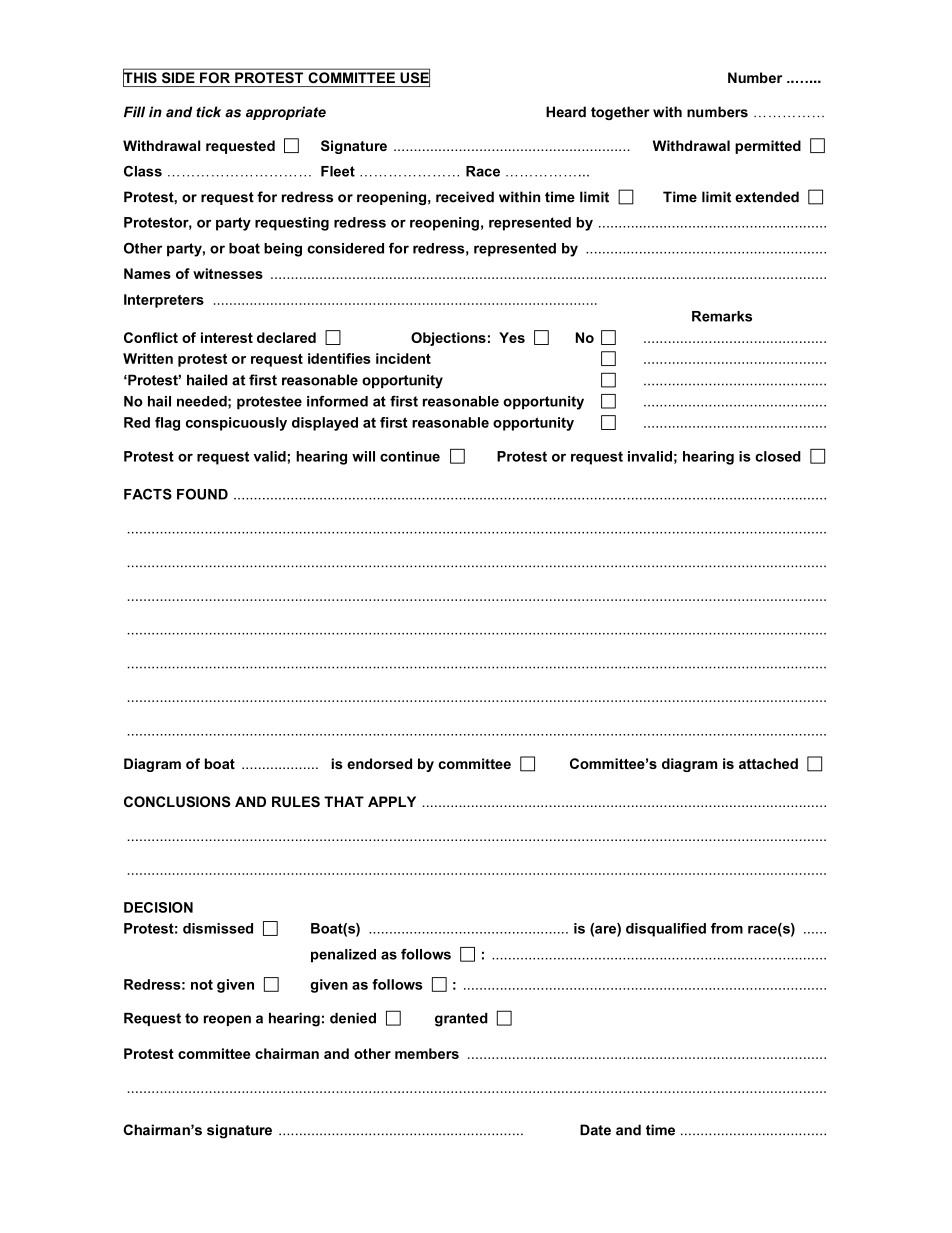 The width and height of the image is (952, 1233). What do you see at coordinates (778, 456) in the image?
I see `closed` at bounding box center [778, 456].
